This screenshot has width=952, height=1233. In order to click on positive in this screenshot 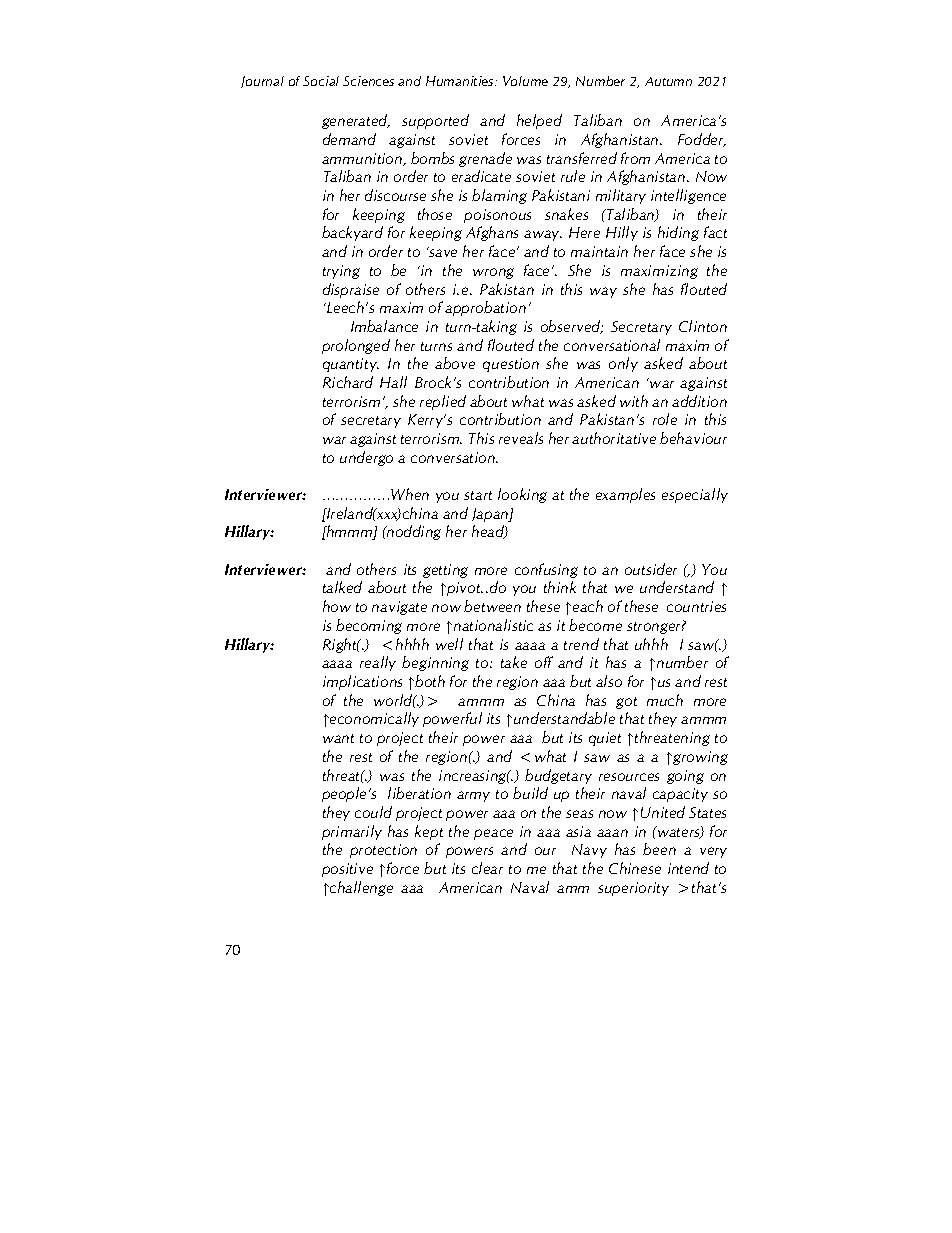, I will do `click(347, 870)`.
